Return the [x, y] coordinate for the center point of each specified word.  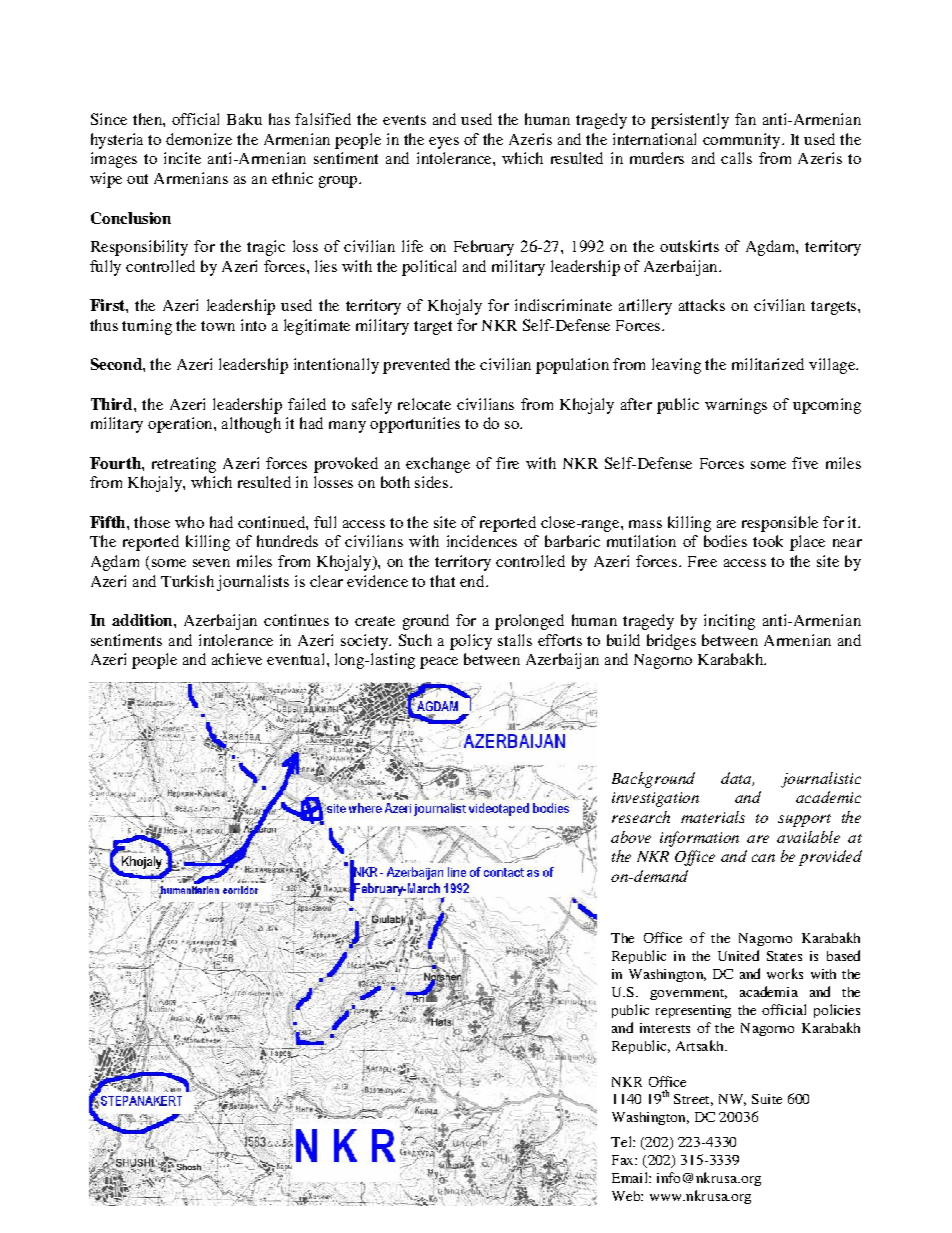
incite [182, 158]
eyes [444, 143]
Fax [624, 1160]
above [631, 837]
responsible [780, 524]
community [743, 141]
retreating [184, 465]
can [763, 858]
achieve [237, 659]
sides [431, 482]
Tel [622, 1141]
